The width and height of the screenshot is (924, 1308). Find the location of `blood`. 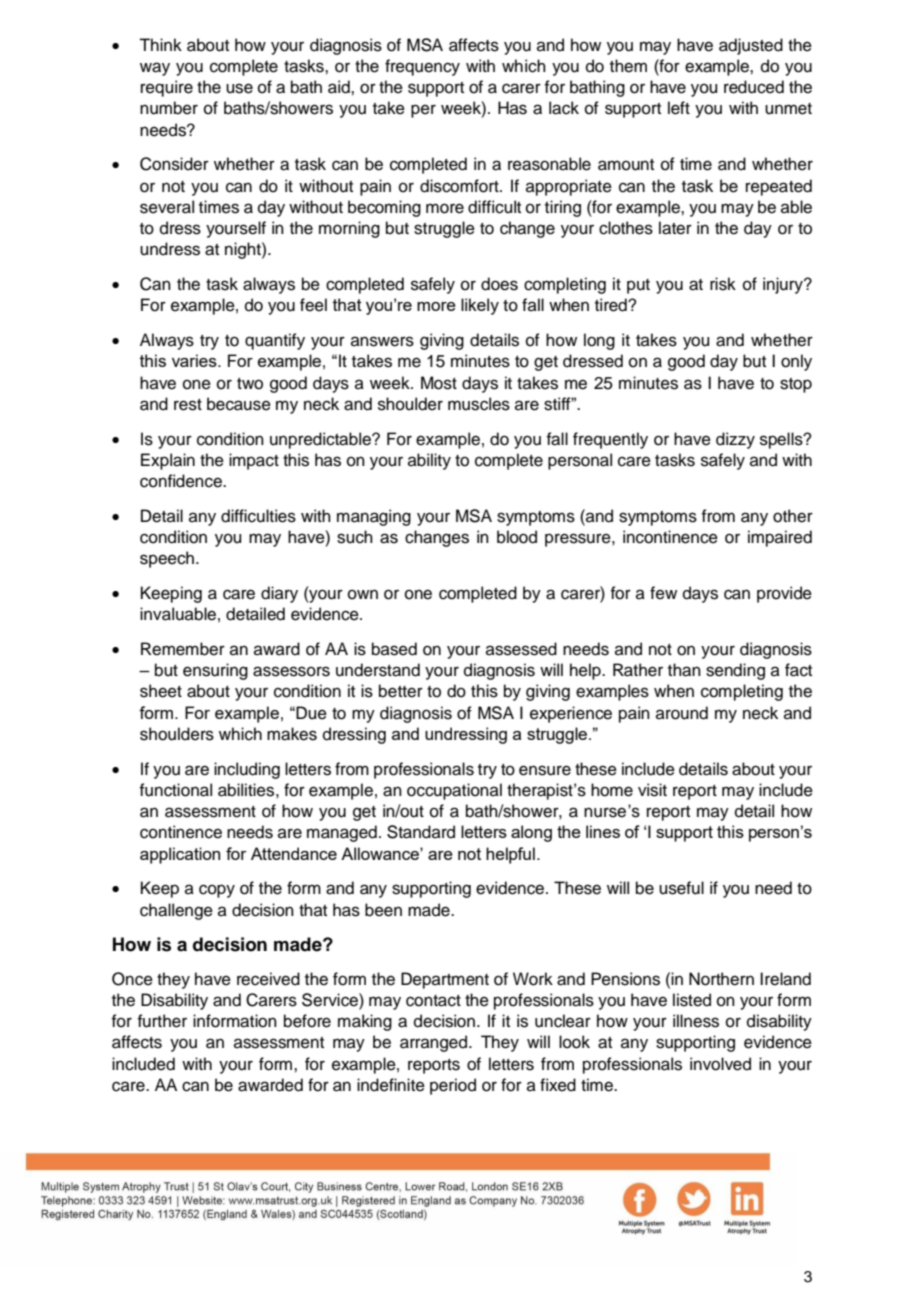

blood is located at coordinates (517, 537).
